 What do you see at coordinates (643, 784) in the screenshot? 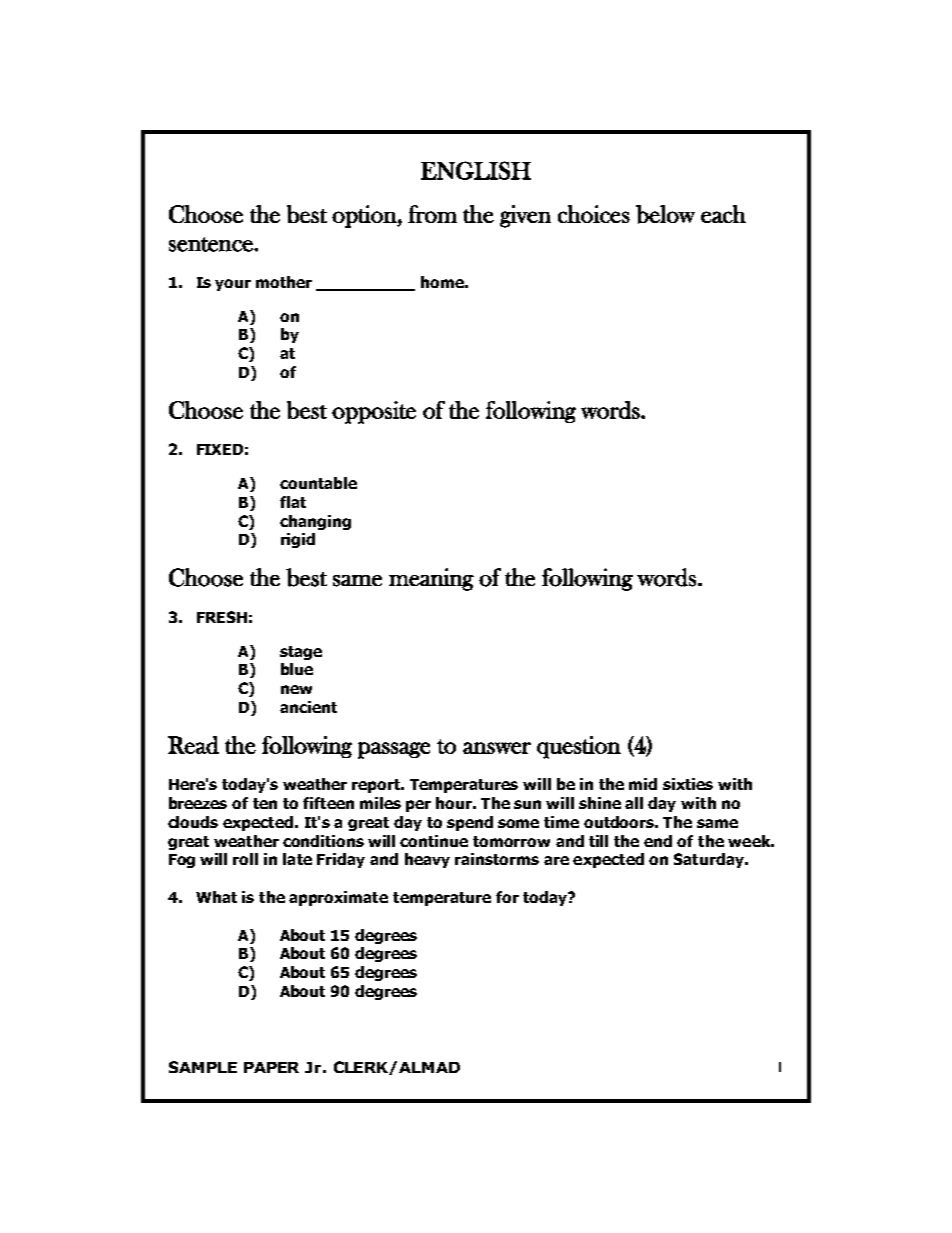
I see `mid` at bounding box center [643, 784].
